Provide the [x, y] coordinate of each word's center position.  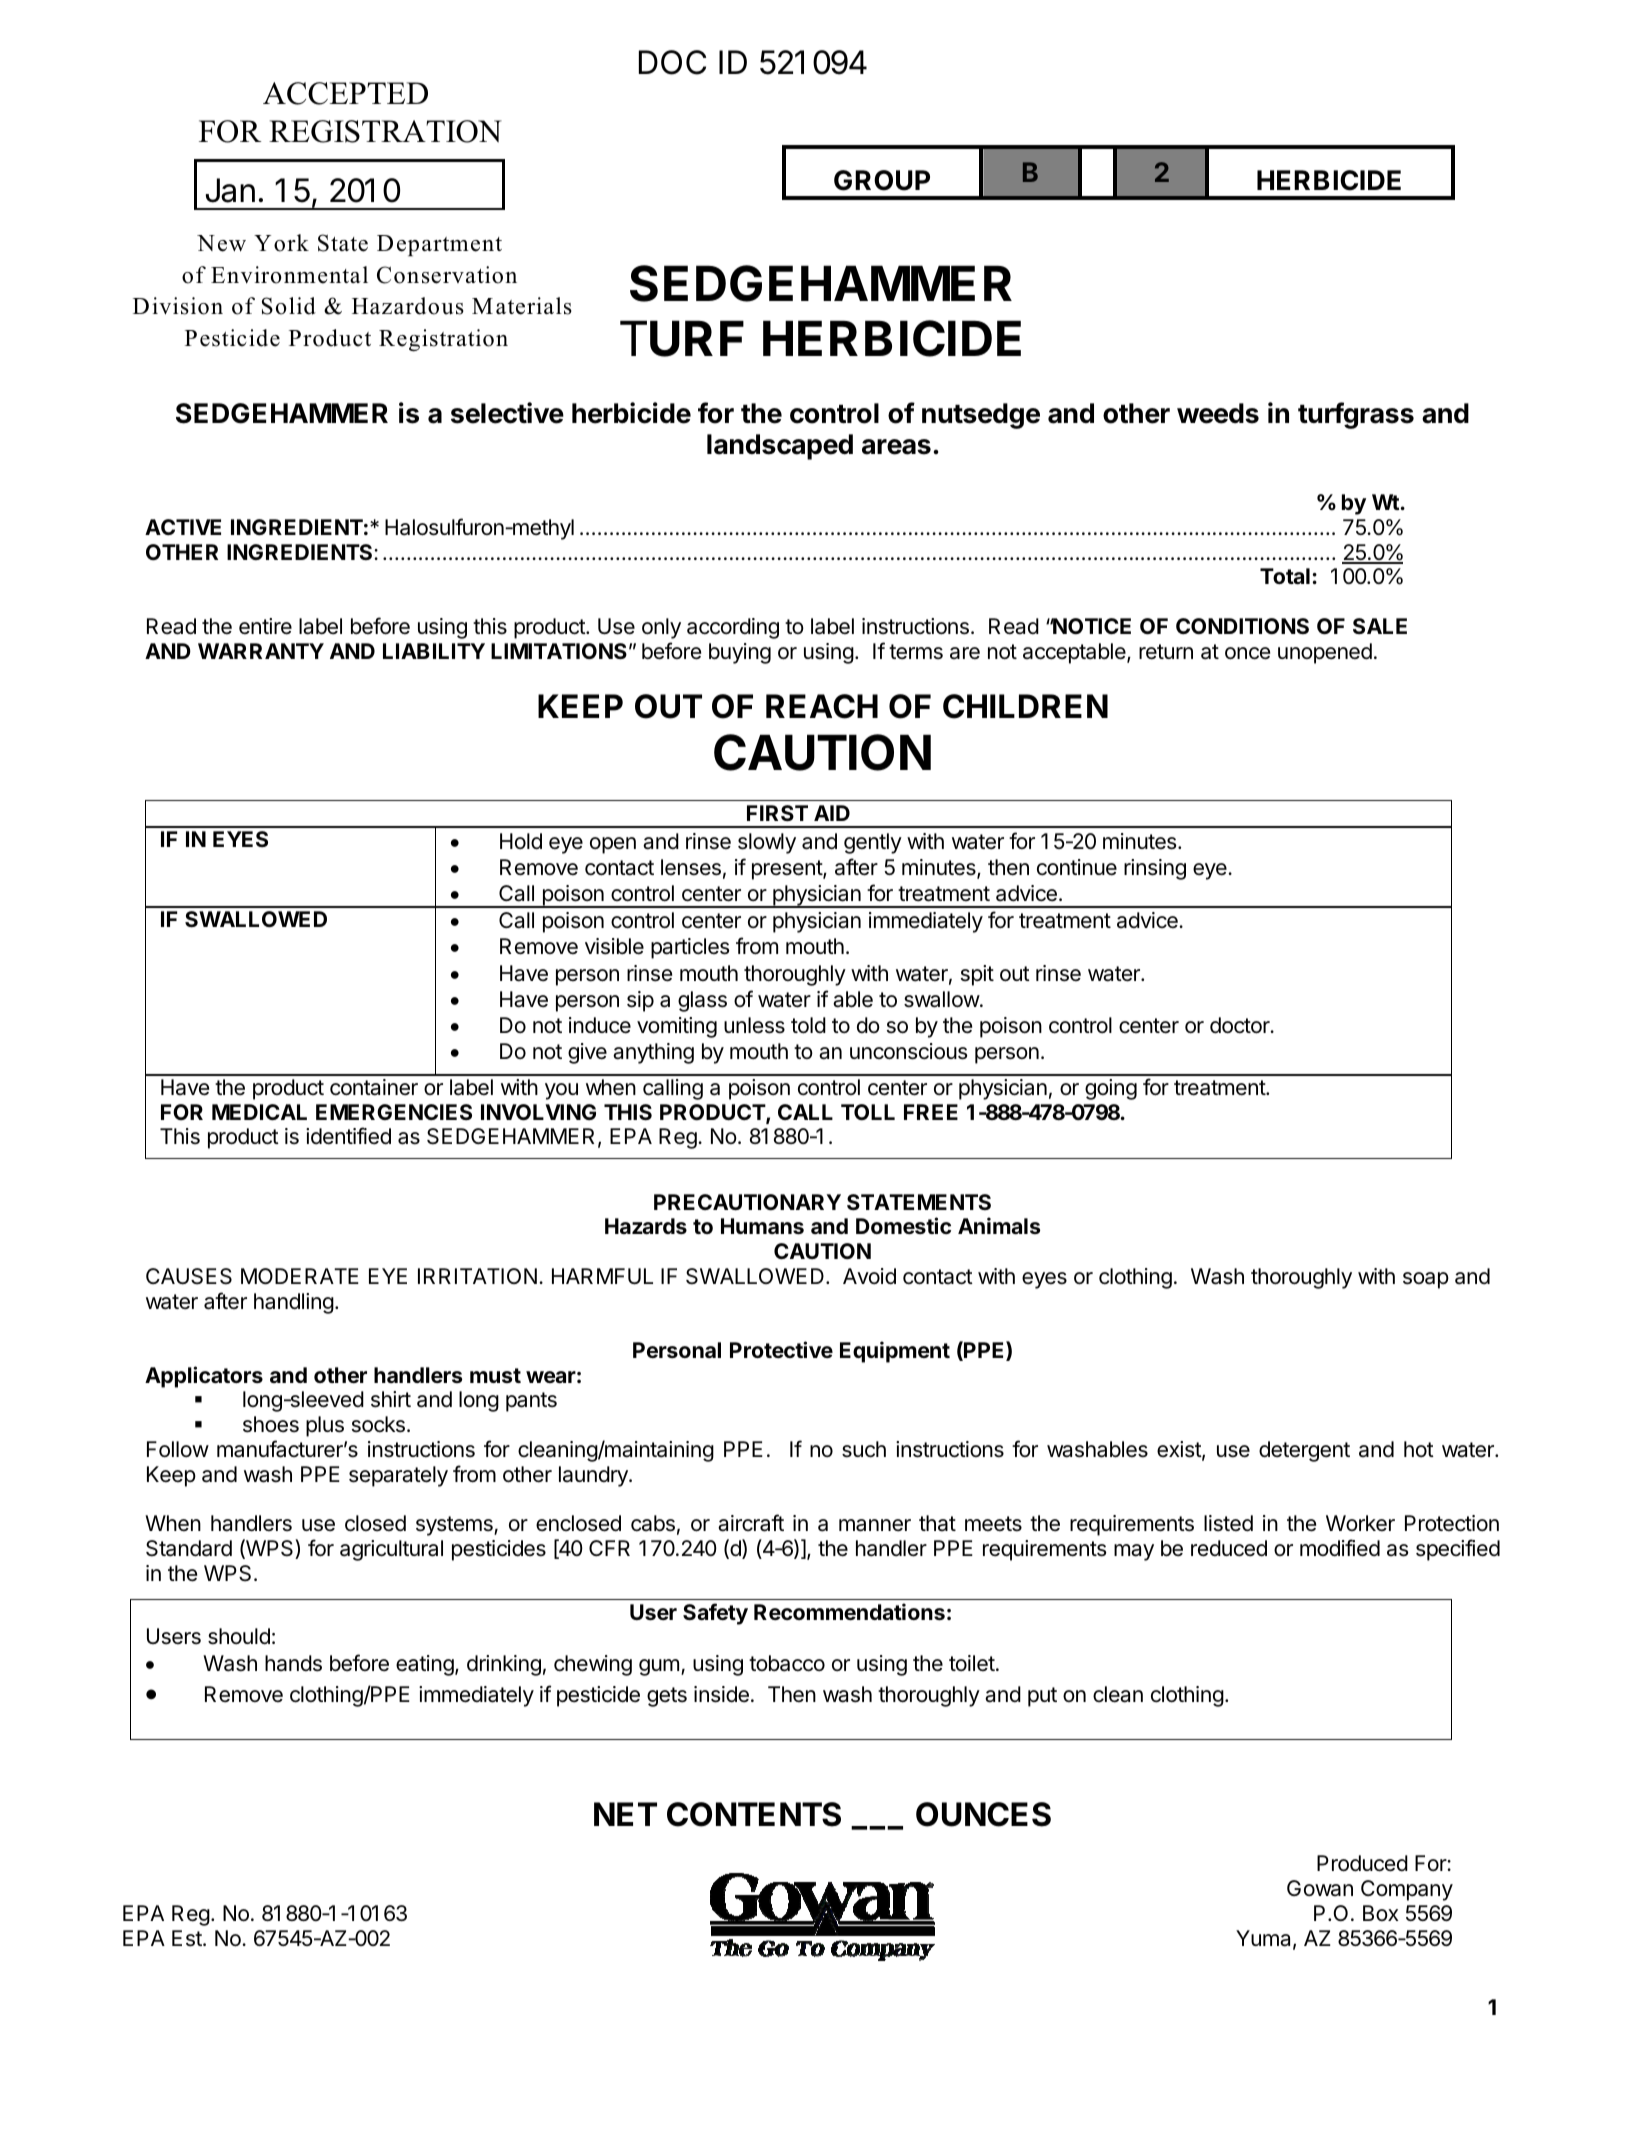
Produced [1362, 1863]
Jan [230, 190]
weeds [1218, 413]
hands [293, 1663]
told [808, 1025]
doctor [1241, 1025]
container [374, 1087]
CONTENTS [754, 1814]
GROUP [882, 180]
